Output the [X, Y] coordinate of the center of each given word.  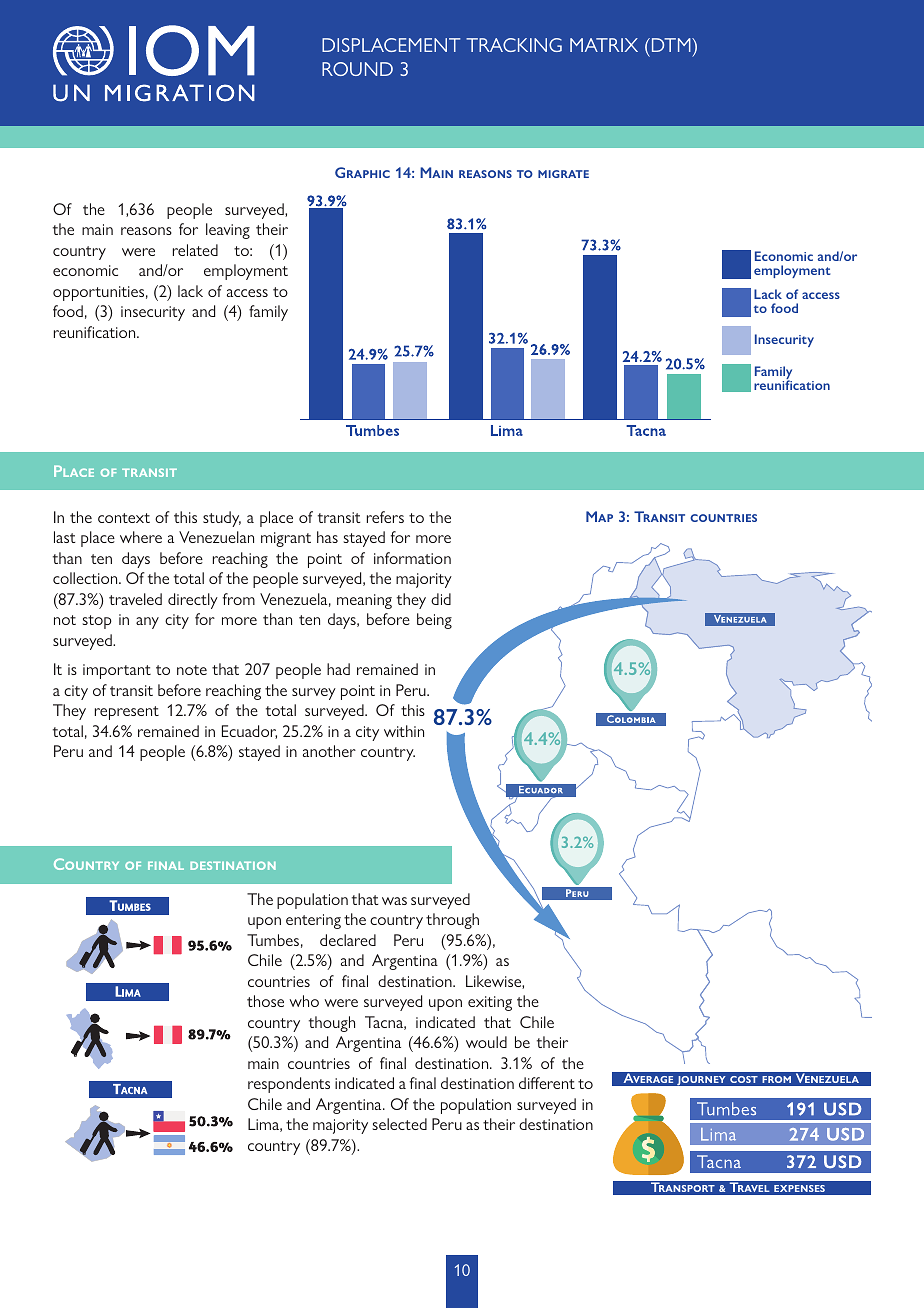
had [338, 669]
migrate [563, 174]
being [434, 621]
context [124, 518]
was [394, 901]
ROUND [357, 69]
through [452, 921]
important [117, 671]
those [265, 1001]
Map [599, 516]
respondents [289, 1085]
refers [385, 517]
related [195, 250]
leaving [228, 231]
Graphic [362, 172]
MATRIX [604, 45]
